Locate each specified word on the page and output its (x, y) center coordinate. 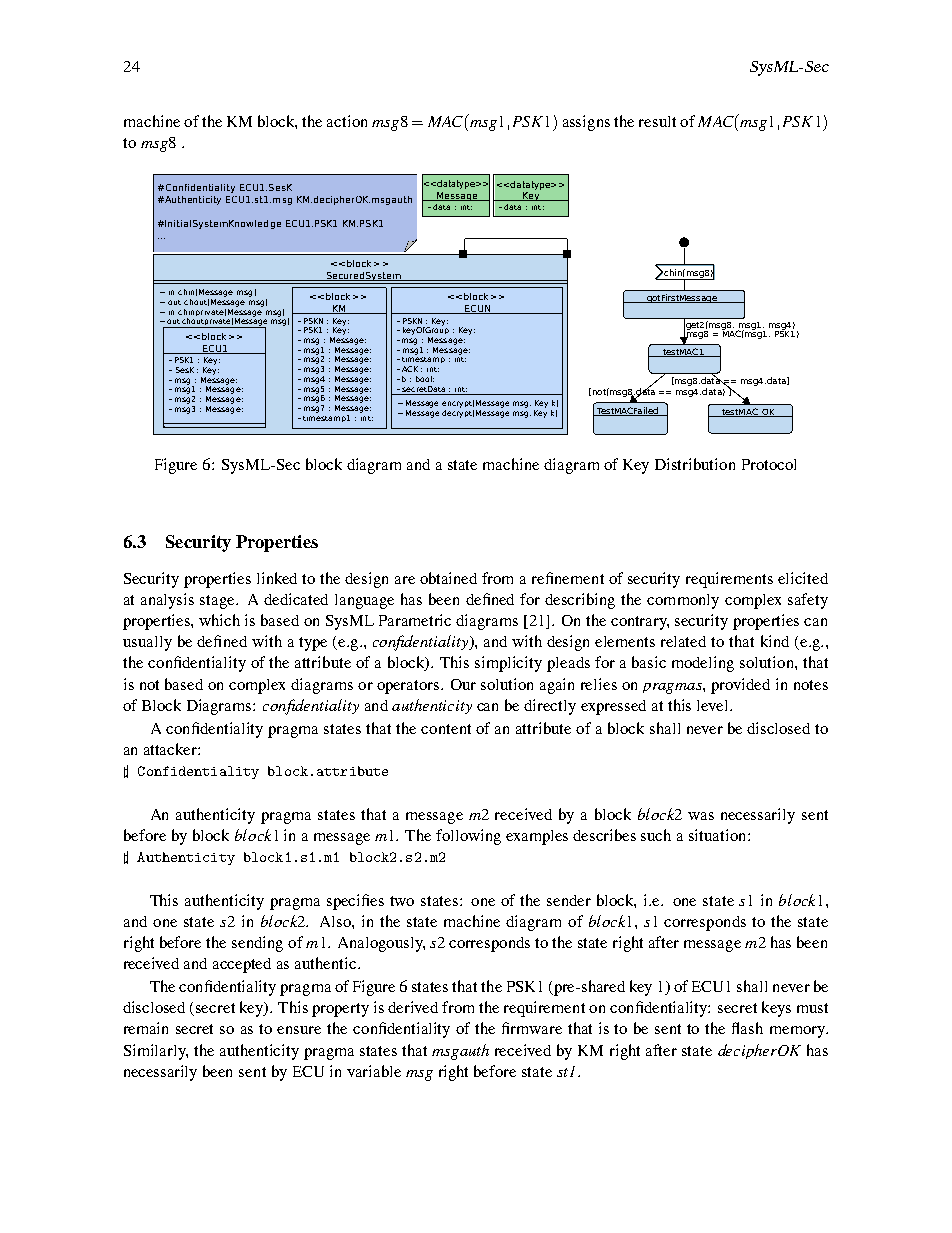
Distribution (695, 464)
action (347, 121)
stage (218, 602)
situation (719, 835)
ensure (299, 1030)
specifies (355, 902)
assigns (586, 123)
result (657, 121)
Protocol (769, 464)
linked (277, 578)
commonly (683, 601)
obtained (448, 578)
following (468, 837)
